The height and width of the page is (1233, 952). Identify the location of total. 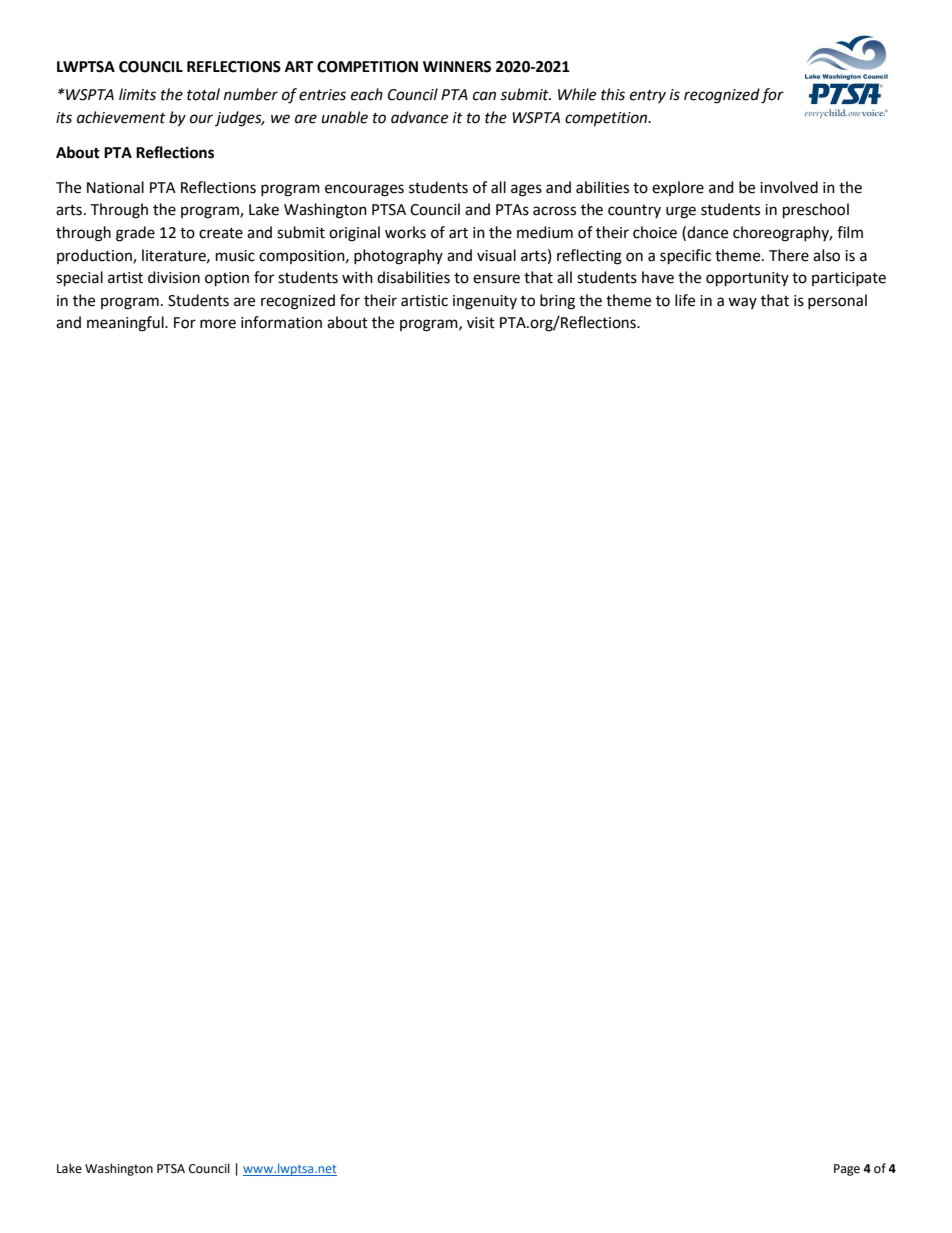
(203, 94).
